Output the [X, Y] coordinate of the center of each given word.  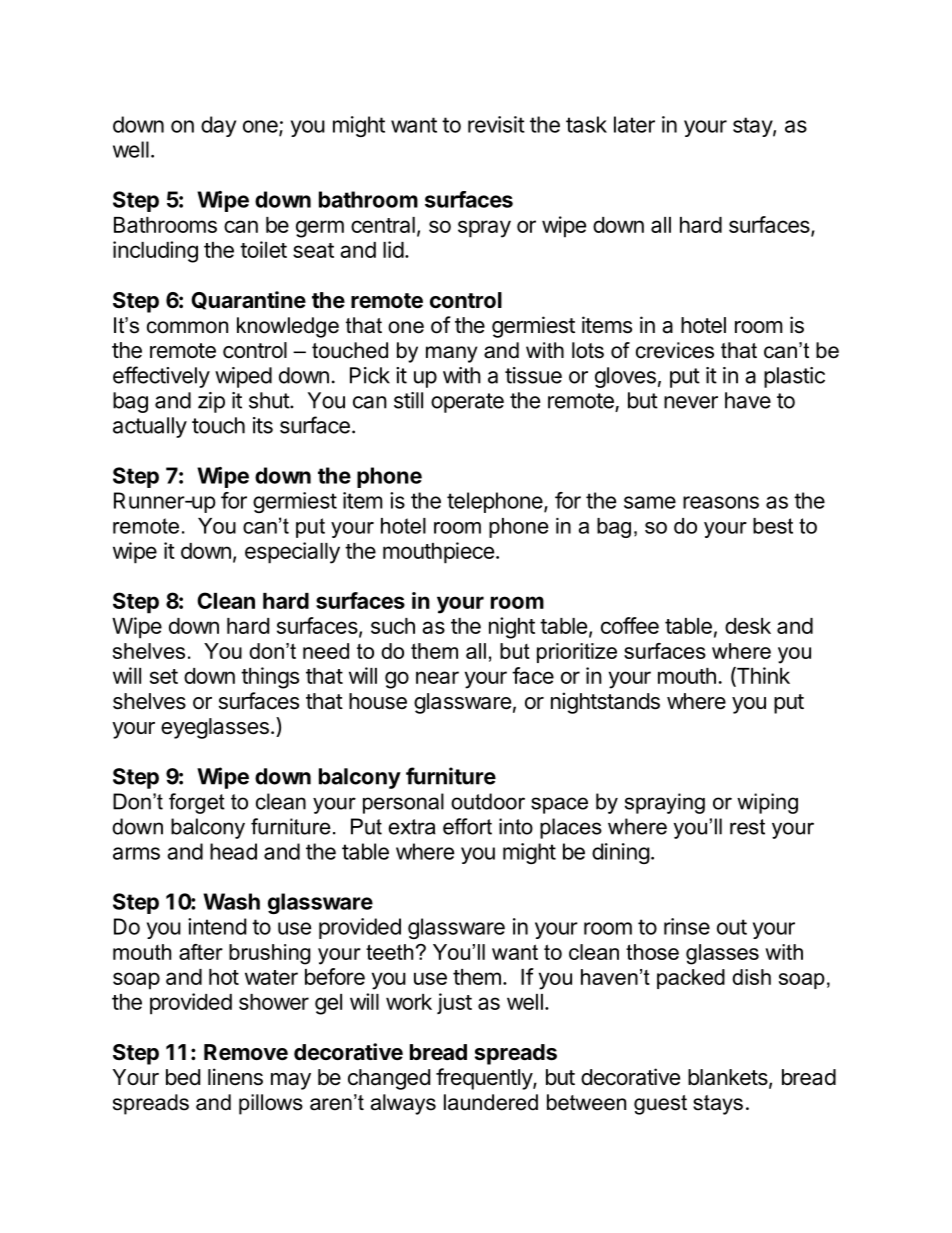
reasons [721, 502]
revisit [496, 124]
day [218, 126]
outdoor [488, 801]
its [263, 425]
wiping [767, 803]
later [634, 124]
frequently [485, 1079]
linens [235, 1077]
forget [197, 803]
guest [660, 1105]
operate [467, 403]
